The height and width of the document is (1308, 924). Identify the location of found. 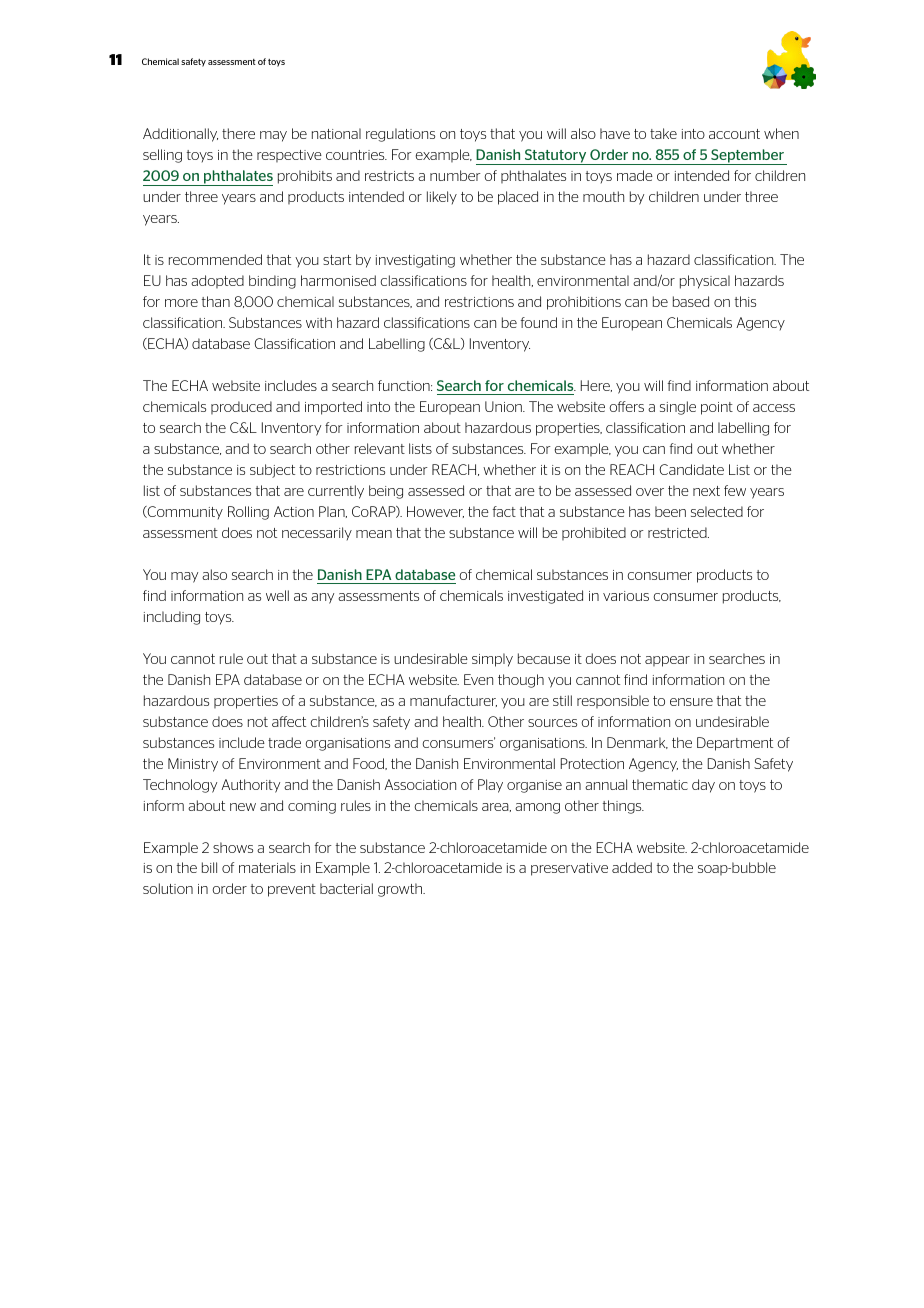
(539, 322).
